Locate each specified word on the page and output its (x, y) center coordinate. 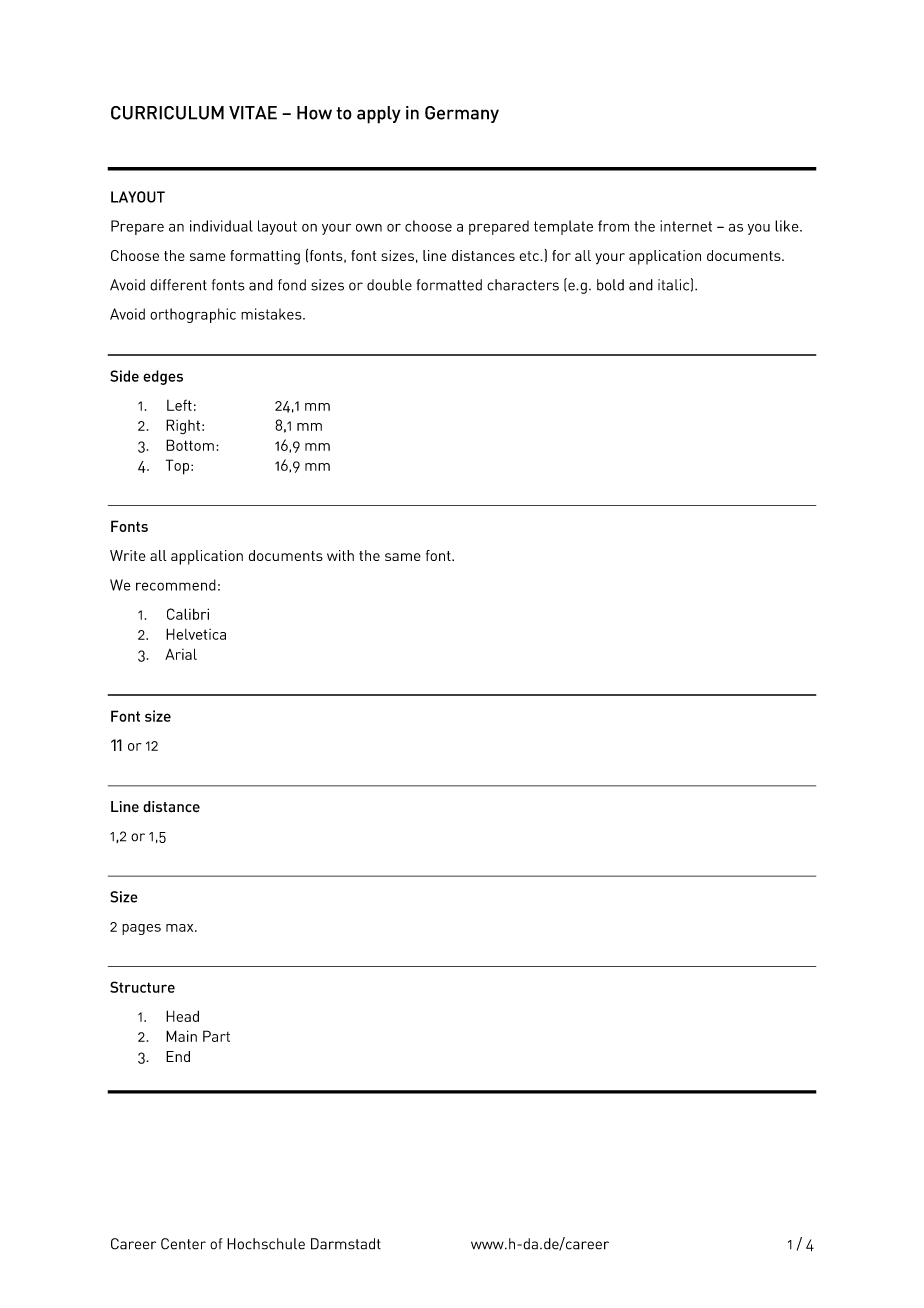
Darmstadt (346, 1244)
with (340, 555)
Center (183, 1244)
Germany (462, 114)
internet (686, 226)
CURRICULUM (167, 113)
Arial (181, 654)
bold (610, 285)
